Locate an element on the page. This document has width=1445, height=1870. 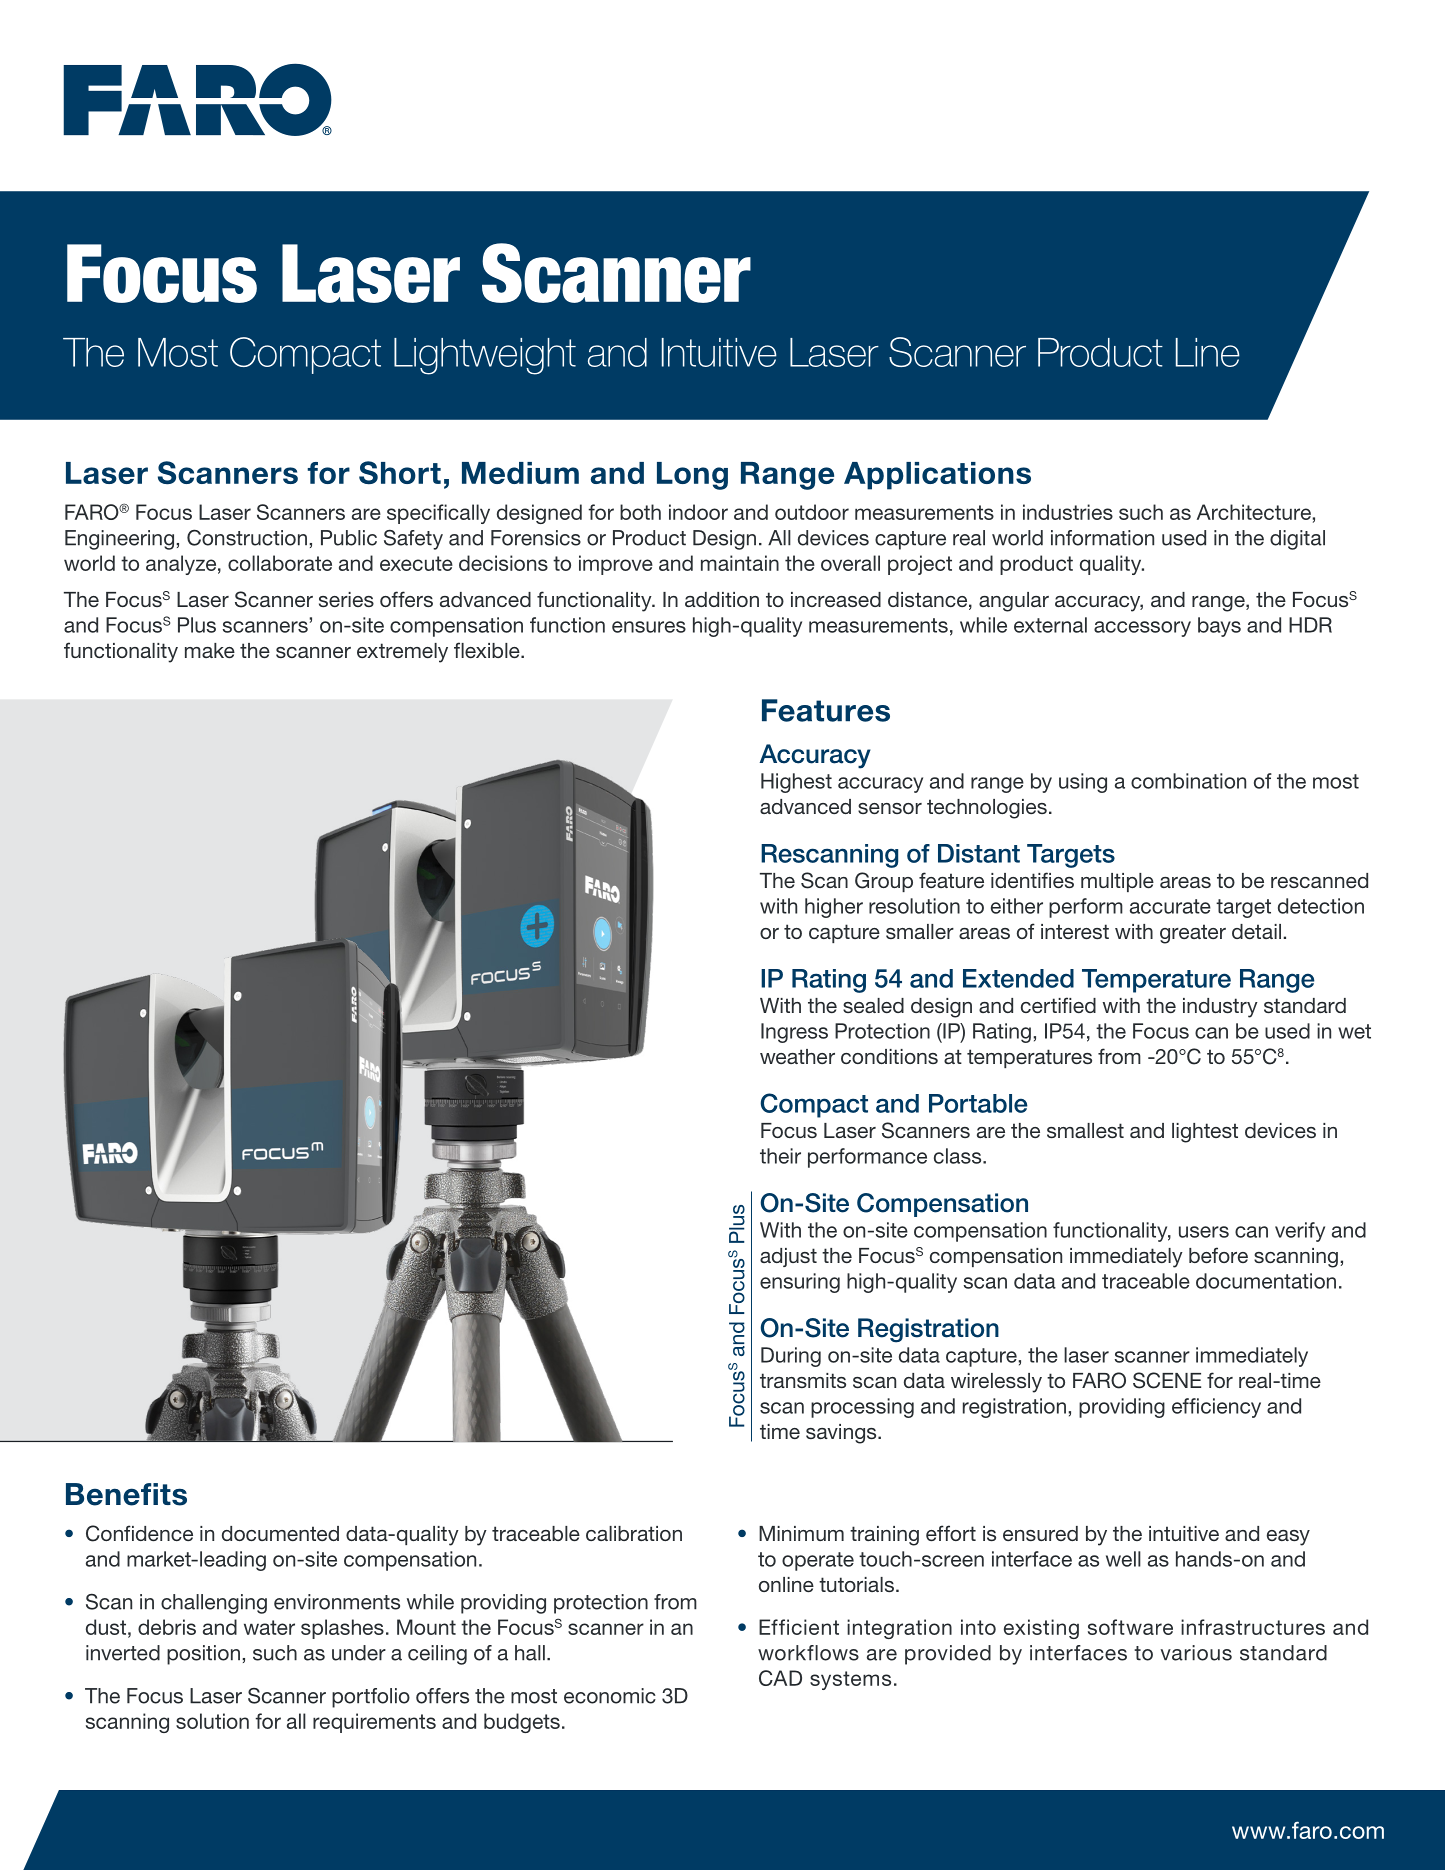
wet is located at coordinates (1354, 1031).
